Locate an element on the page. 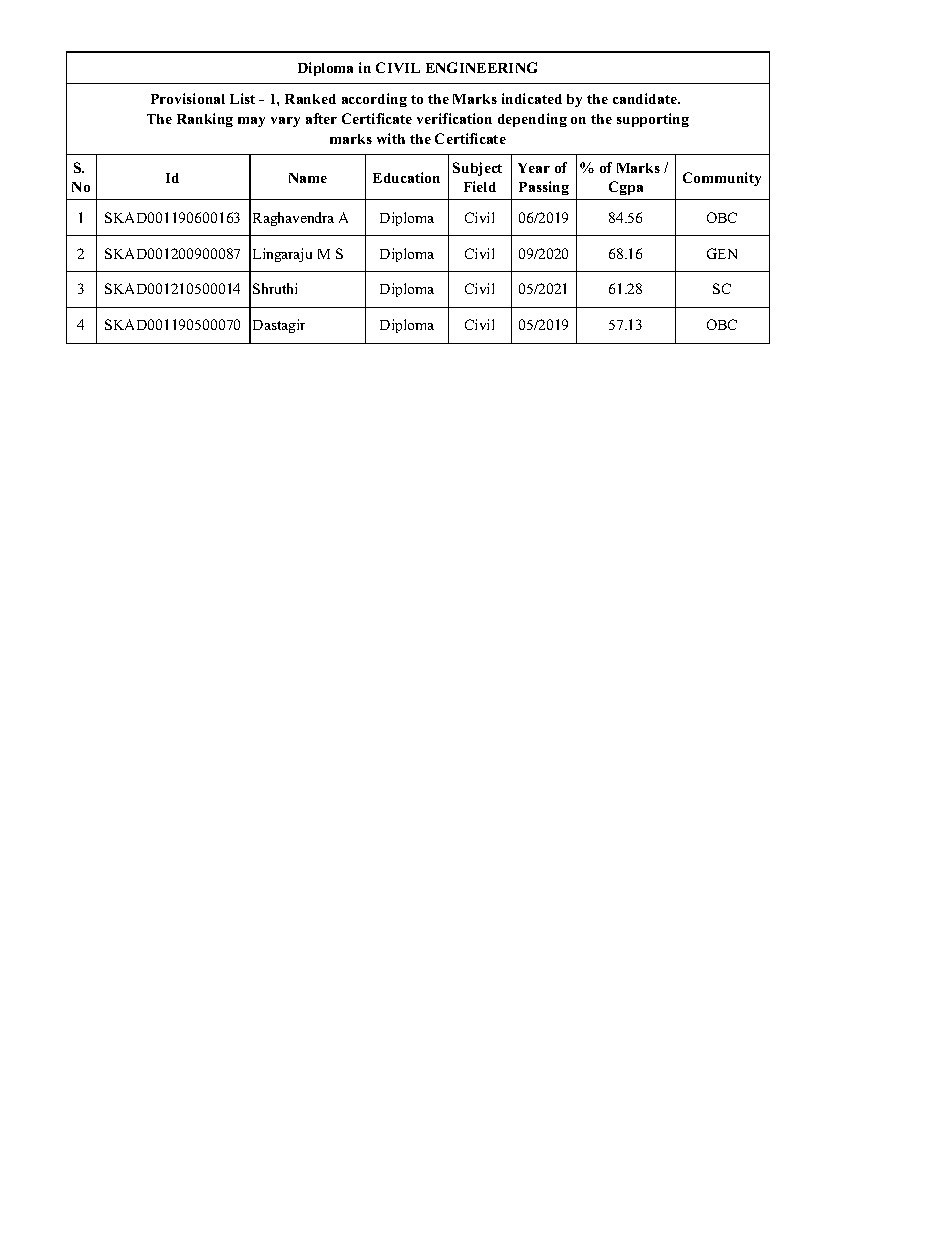 This document has height=1233, width=952. List is located at coordinates (242, 98).
